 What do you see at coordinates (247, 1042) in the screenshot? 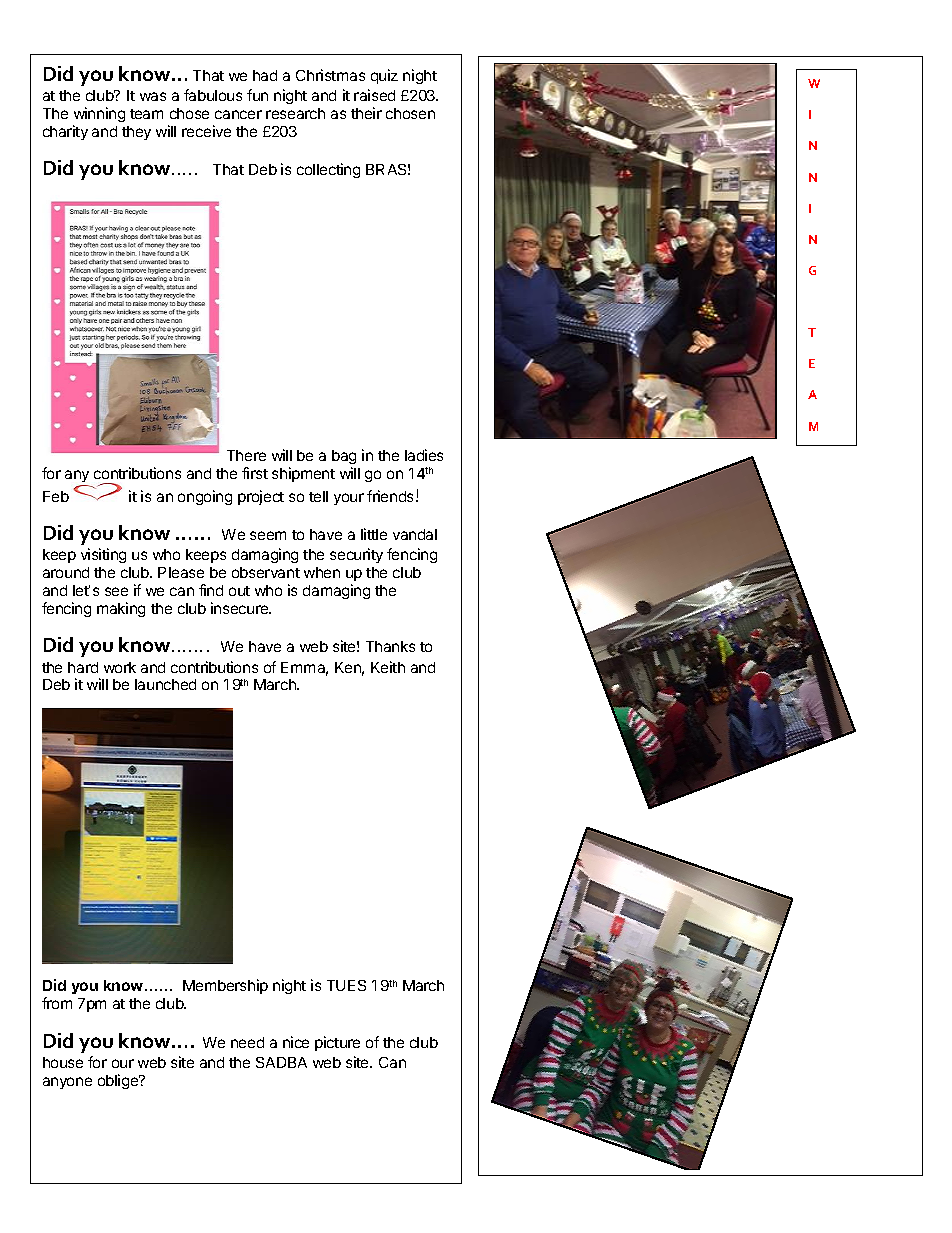
I see `need` at bounding box center [247, 1042].
